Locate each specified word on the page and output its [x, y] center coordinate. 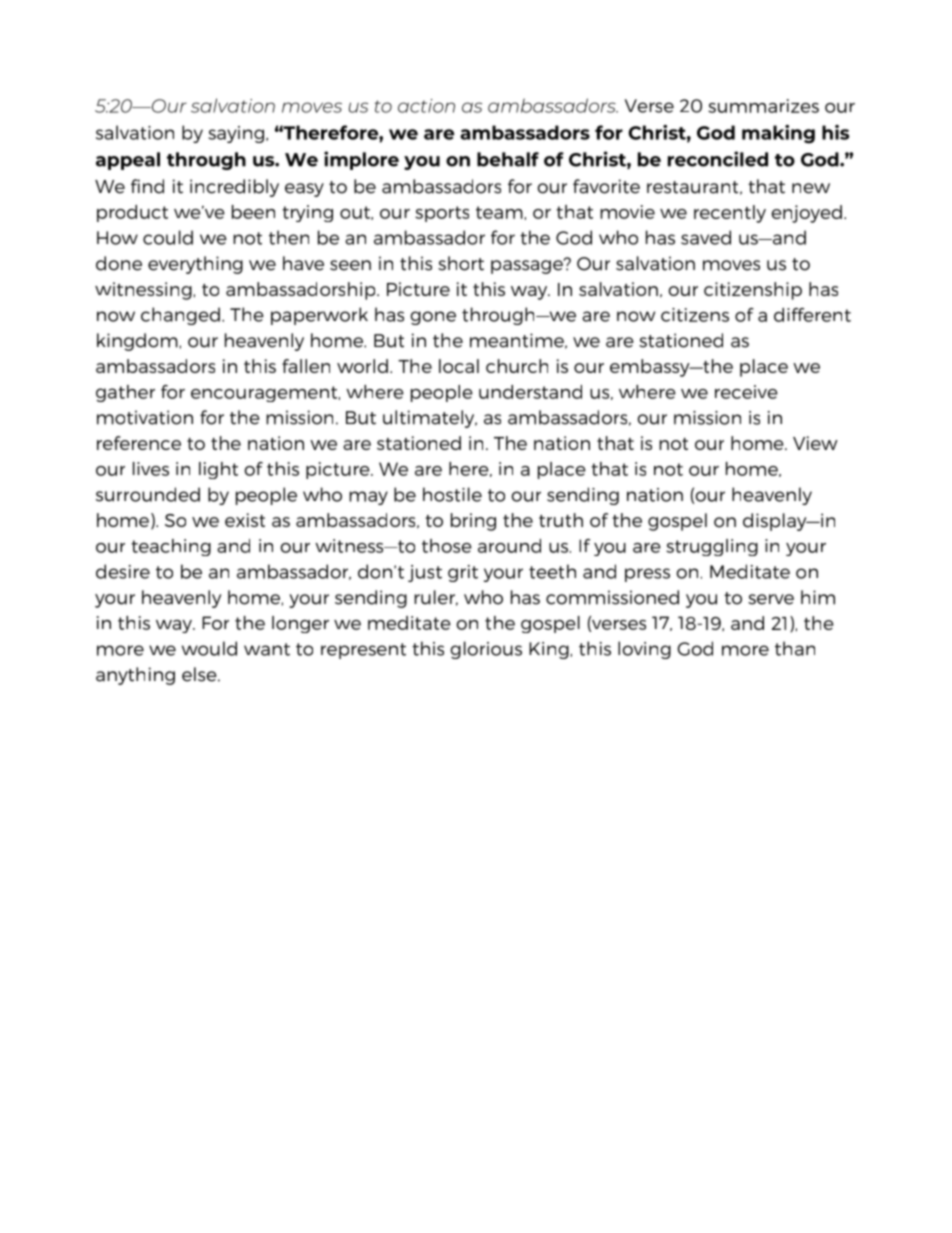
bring [473, 522]
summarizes [763, 106]
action [426, 106]
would [209, 648]
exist [245, 520]
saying [237, 134]
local [459, 366]
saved [706, 237]
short [461, 263]
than [795, 648]
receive [746, 392]
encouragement [265, 394]
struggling [712, 547]
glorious [486, 650]
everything [195, 265]
